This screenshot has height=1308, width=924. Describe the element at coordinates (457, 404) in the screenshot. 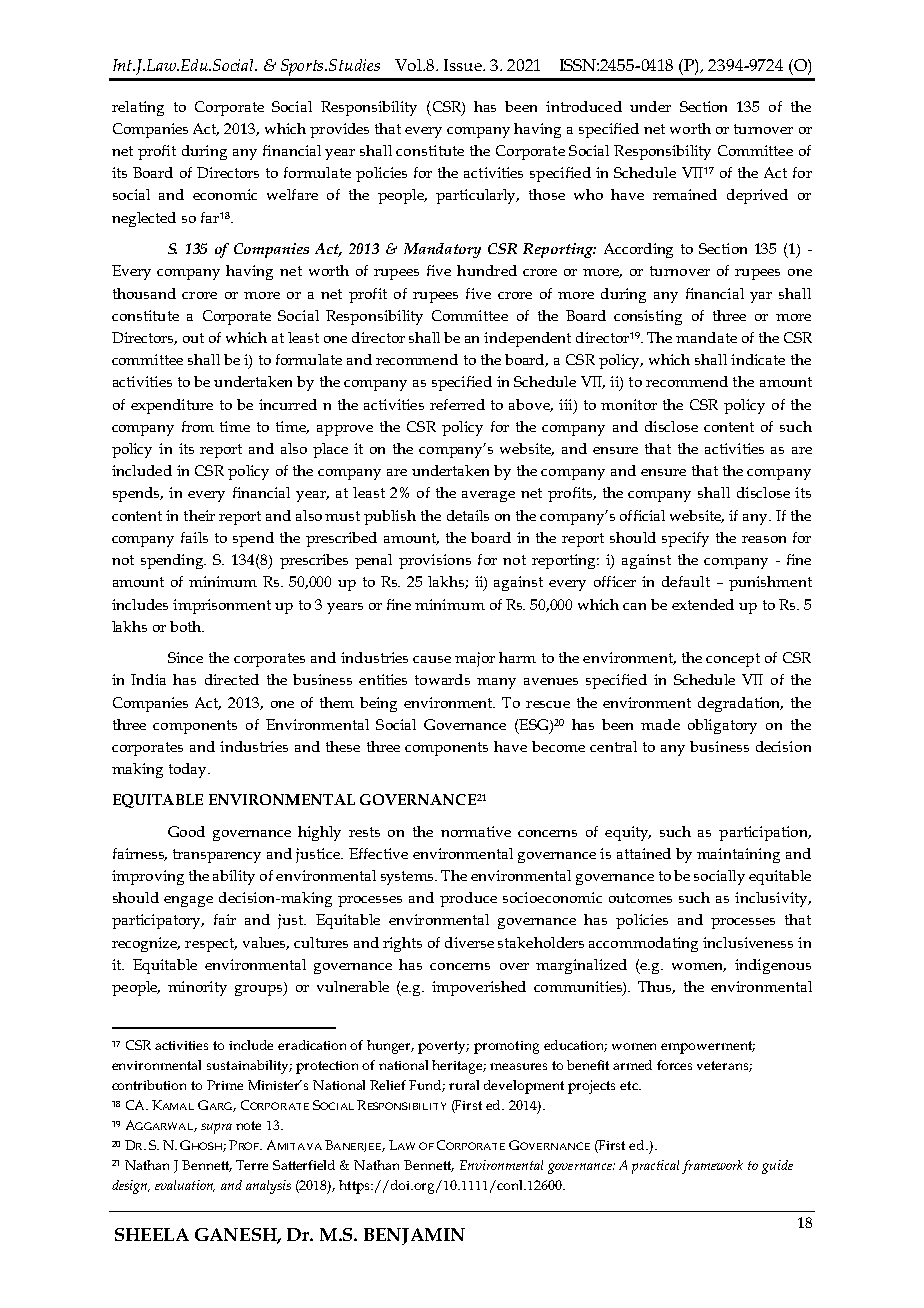

I see `referred` at that location.
